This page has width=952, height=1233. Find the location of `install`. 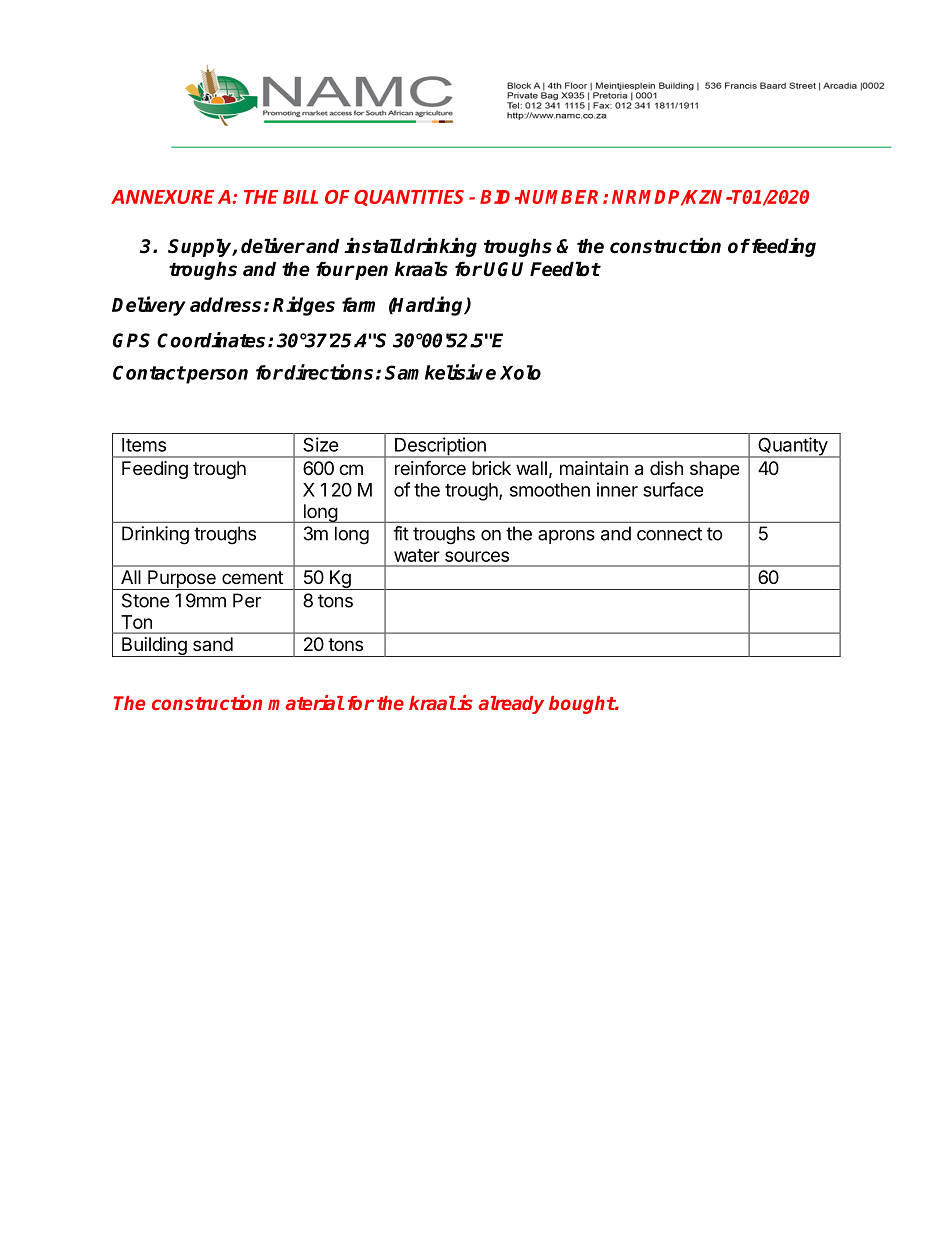

install is located at coordinates (373, 246).
